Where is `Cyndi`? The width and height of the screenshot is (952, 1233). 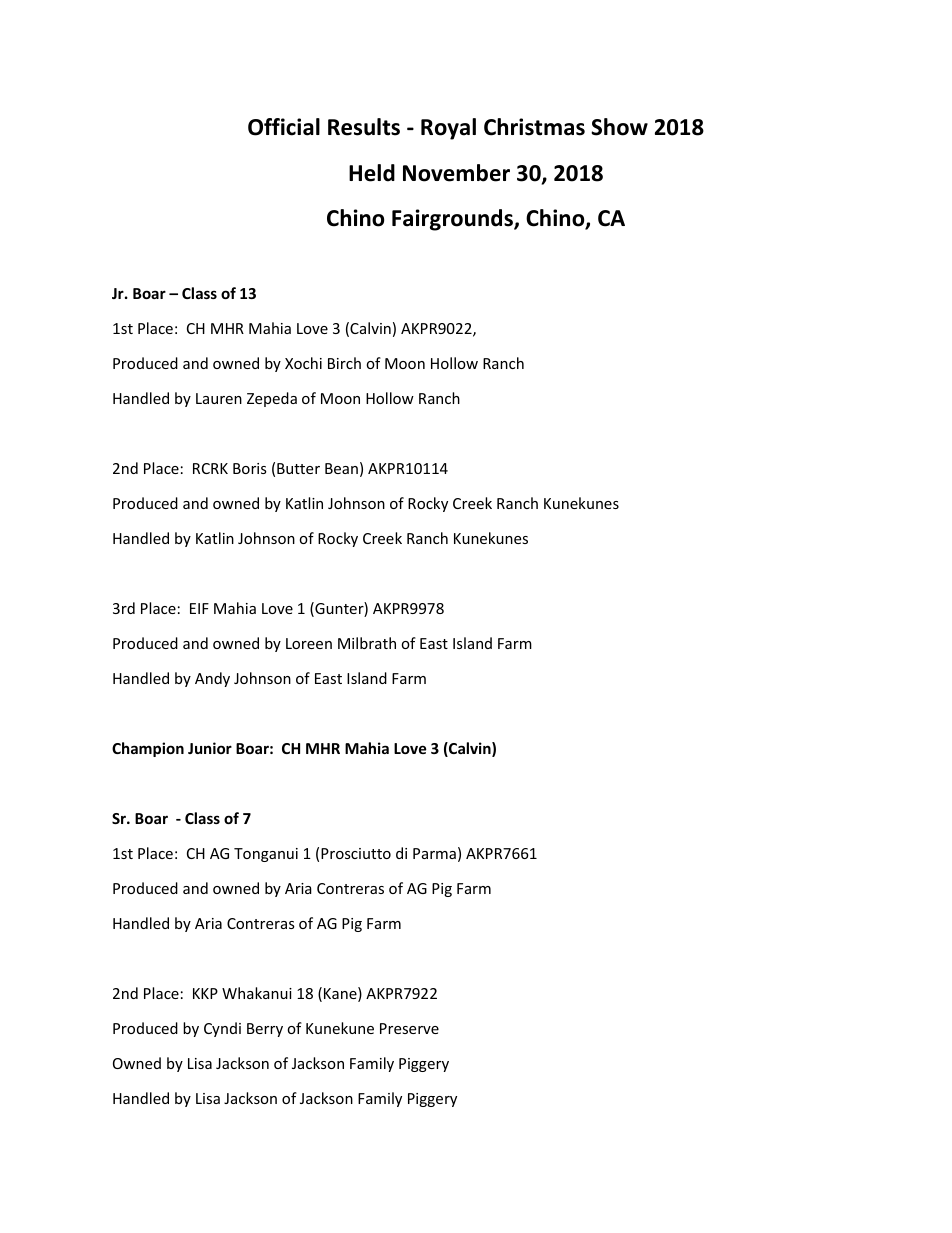 Cyndi is located at coordinates (222, 1029).
